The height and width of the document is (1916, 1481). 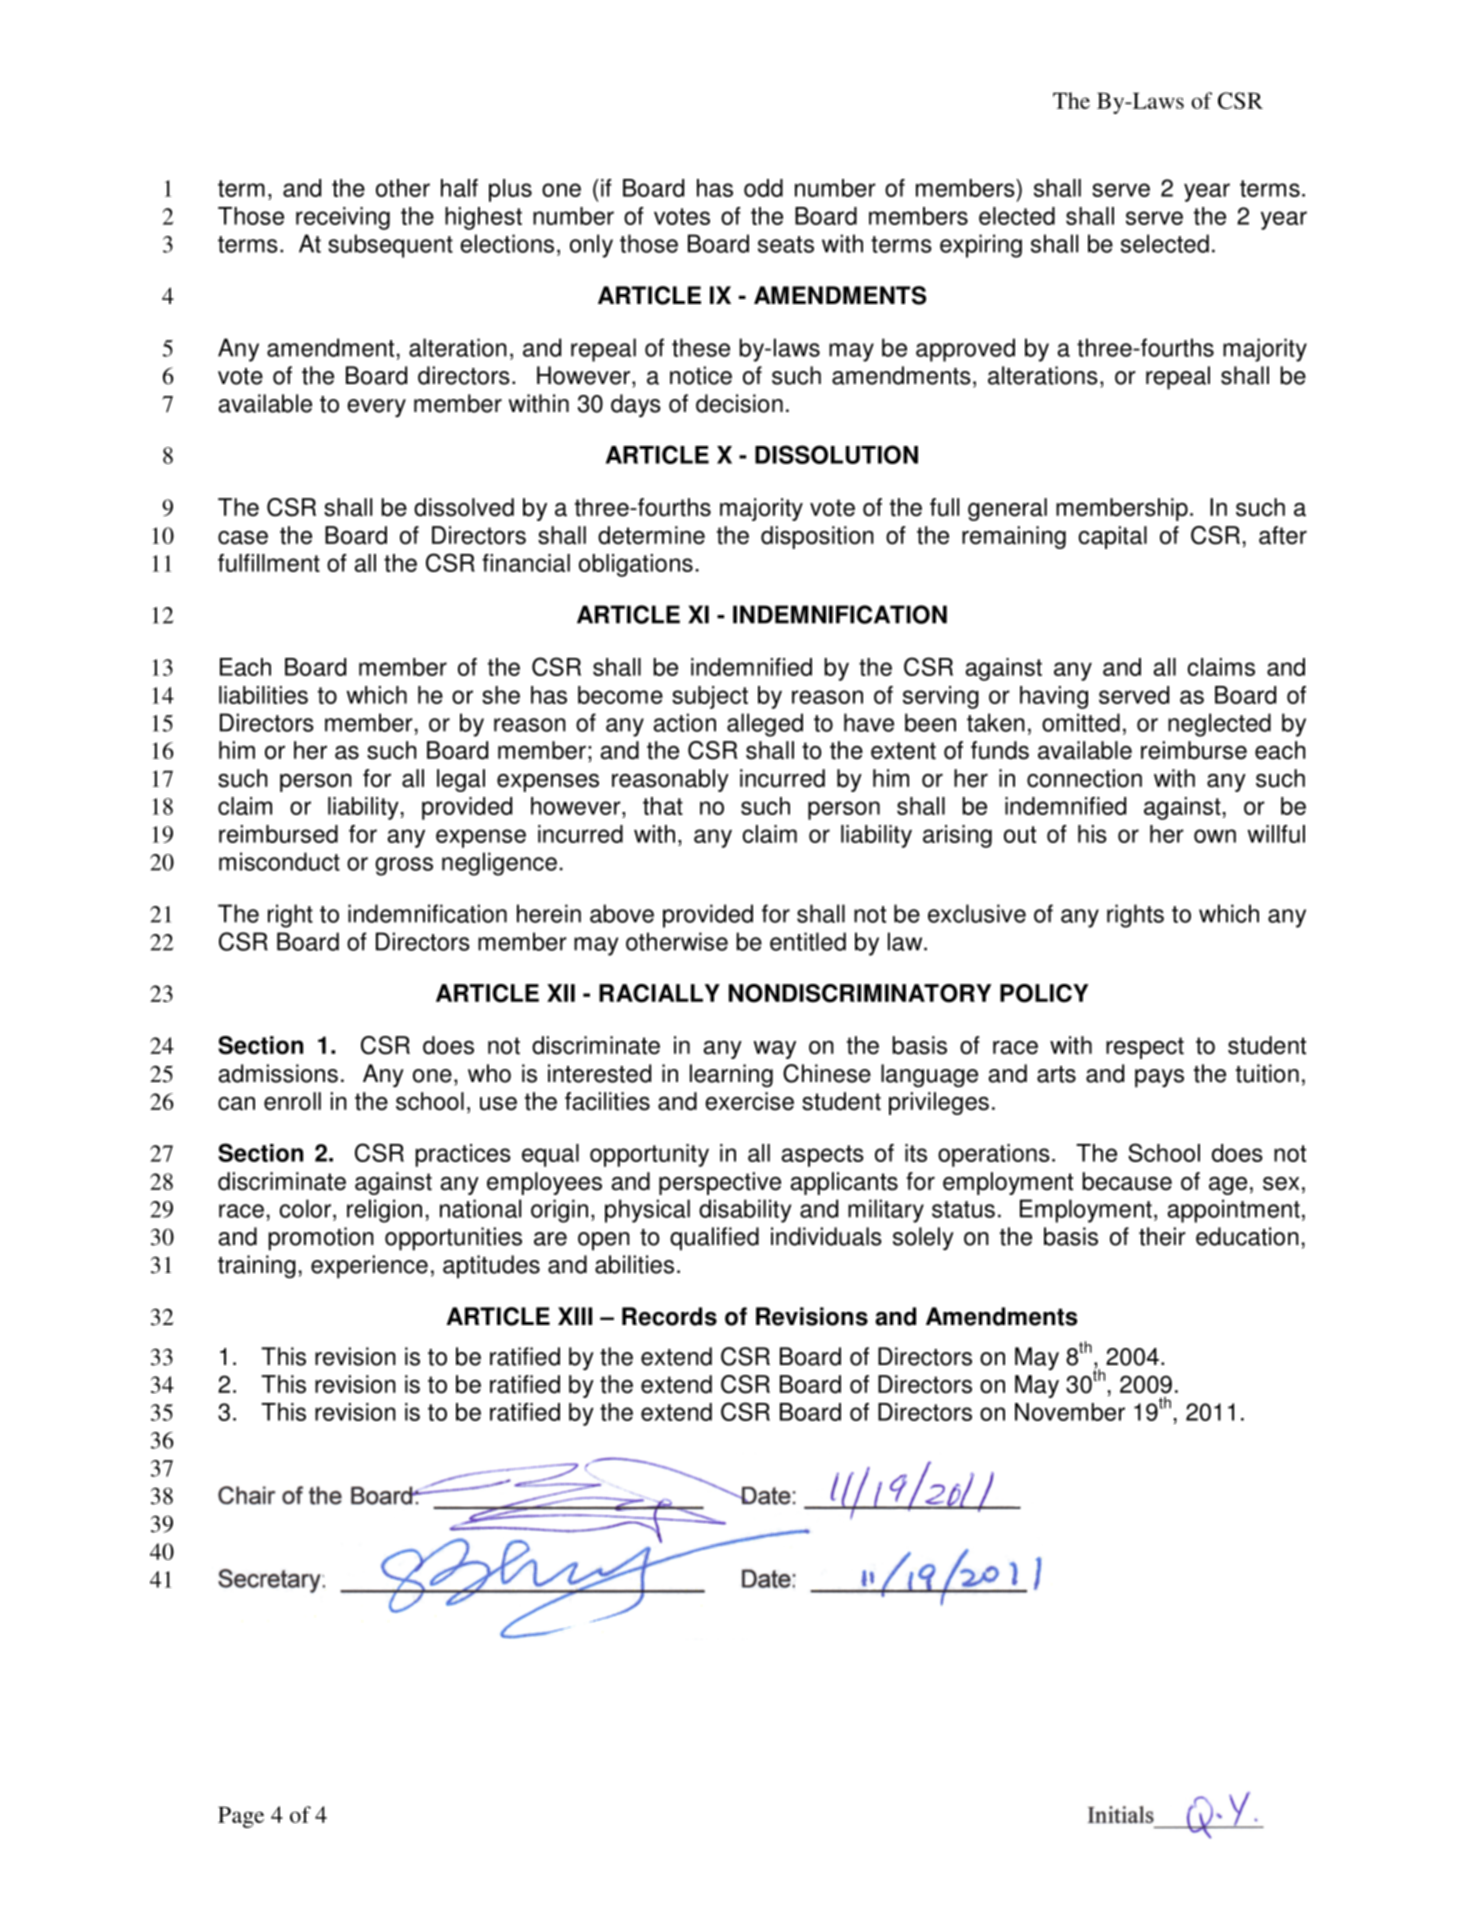 I want to click on respect, so click(x=1145, y=1048).
